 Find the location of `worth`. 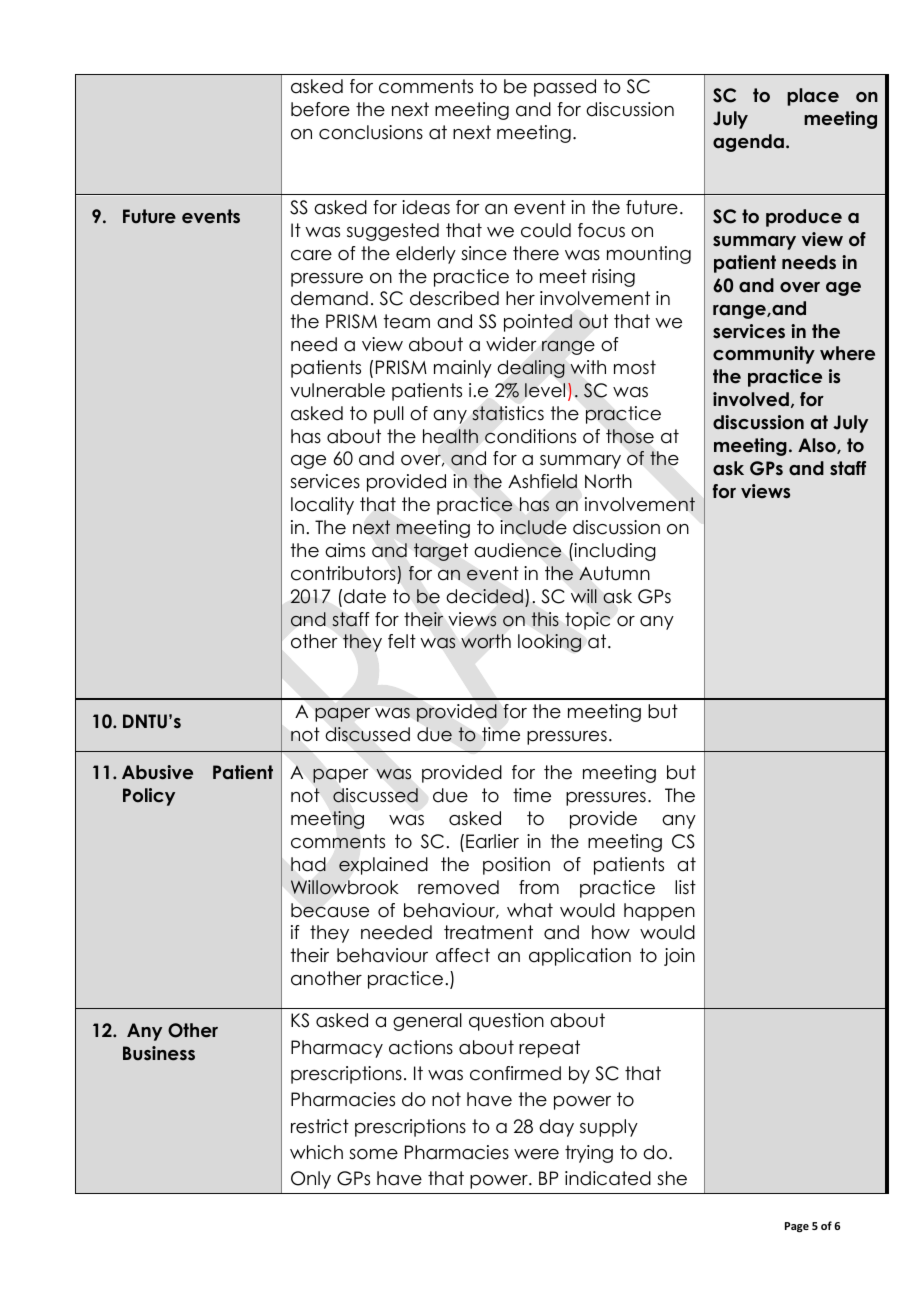

worth is located at coordinates (486, 641).
